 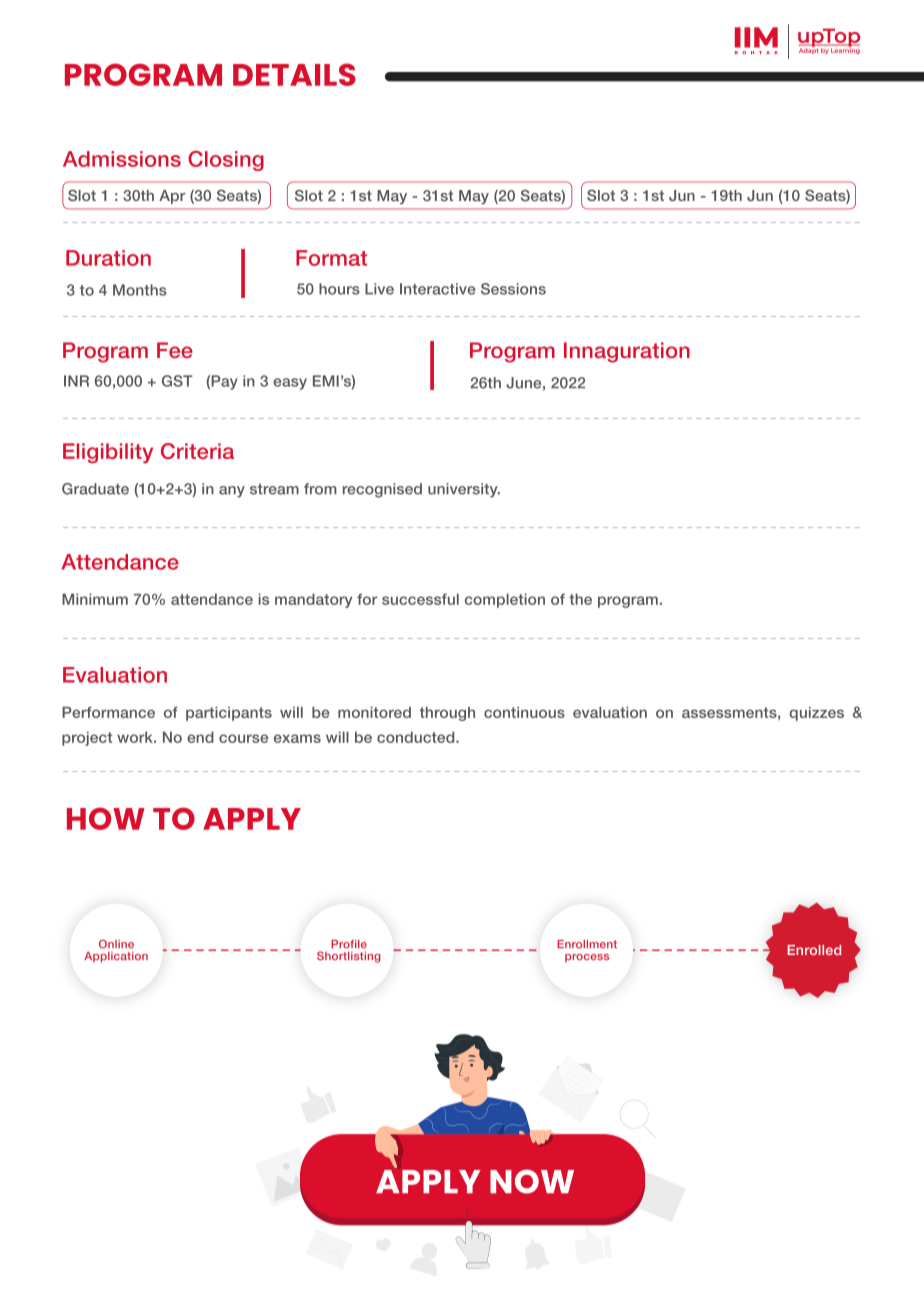 I want to click on successful, so click(x=420, y=599).
